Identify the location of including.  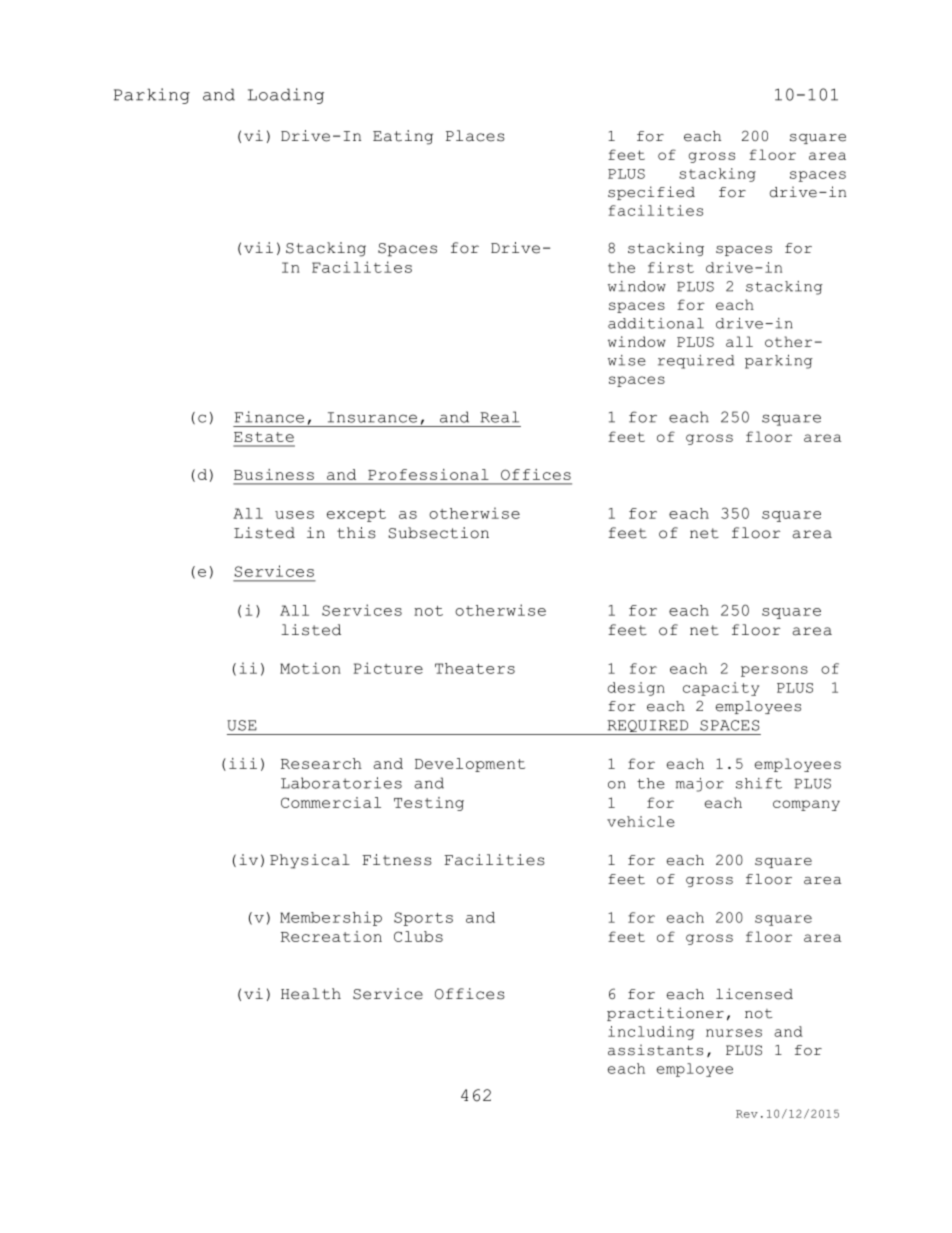
(651, 1033).
